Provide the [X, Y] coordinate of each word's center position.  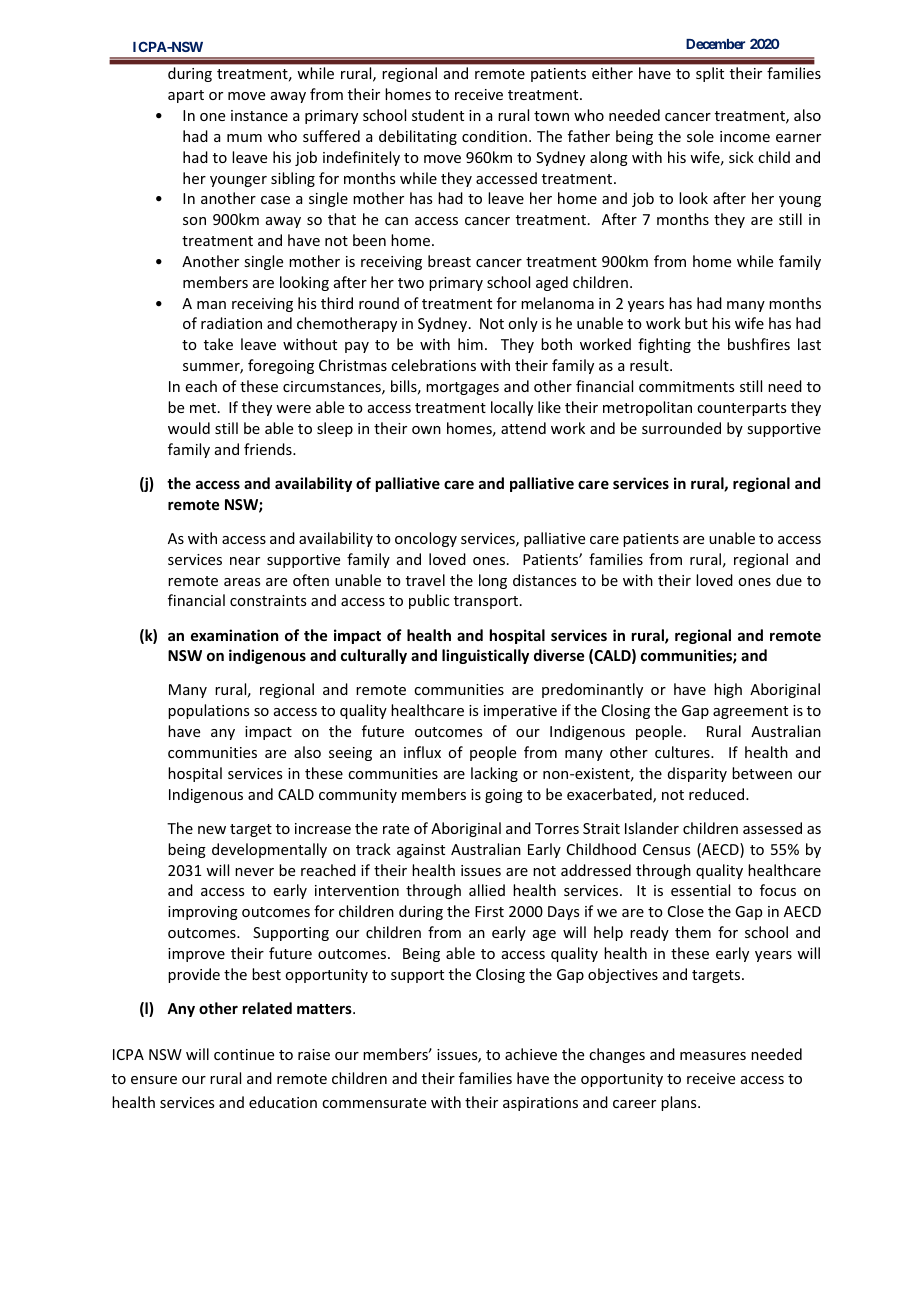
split [710, 74]
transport [487, 602]
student [438, 115]
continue [244, 1054]
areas [242, 582]
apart [186, 96]
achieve [531, 1054]
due [789, 580]
